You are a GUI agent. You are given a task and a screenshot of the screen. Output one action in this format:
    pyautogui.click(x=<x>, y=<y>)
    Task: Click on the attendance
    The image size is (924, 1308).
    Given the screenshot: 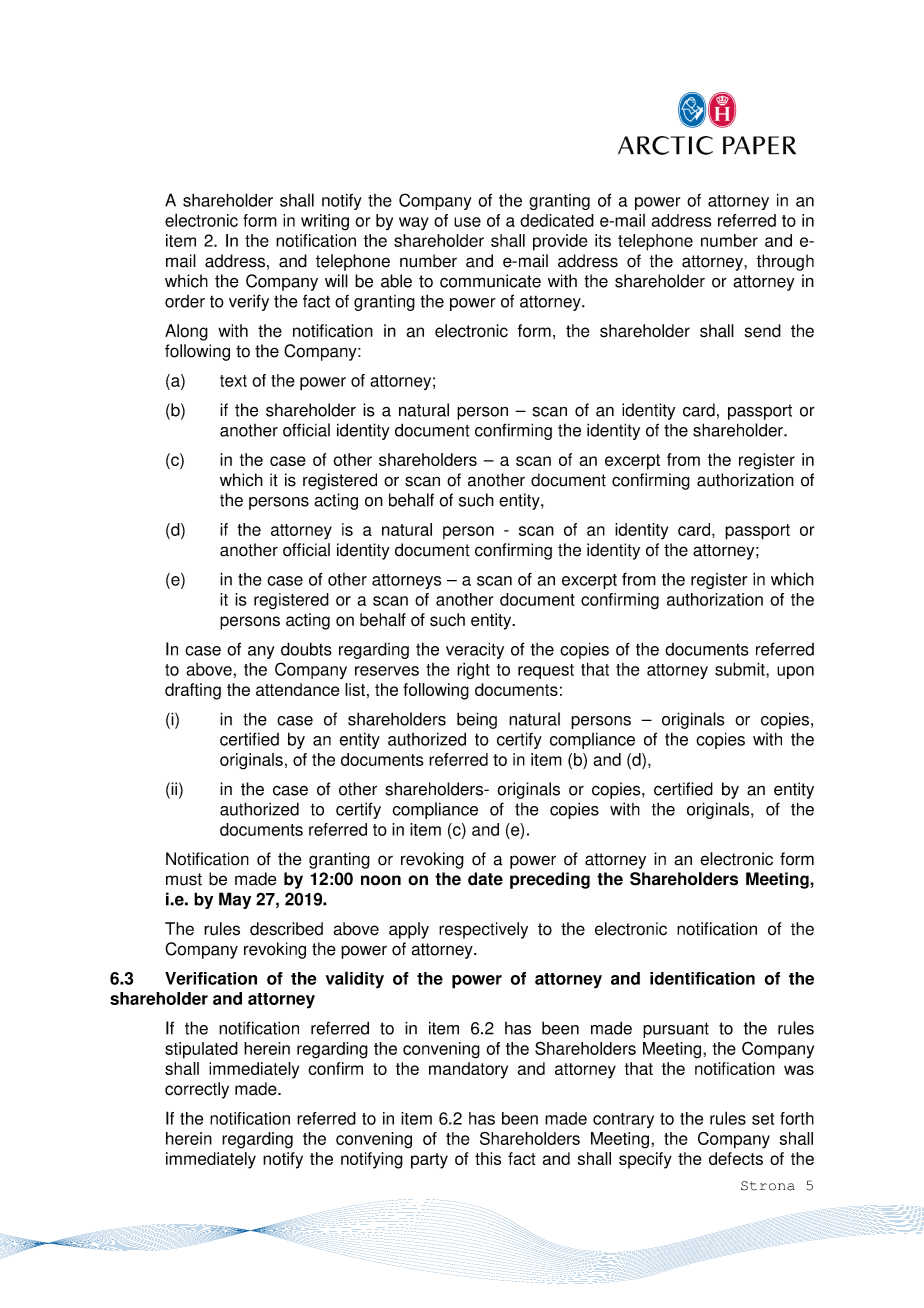 What is the action you would take?
    pyautogui.click(x=297, y=689)
